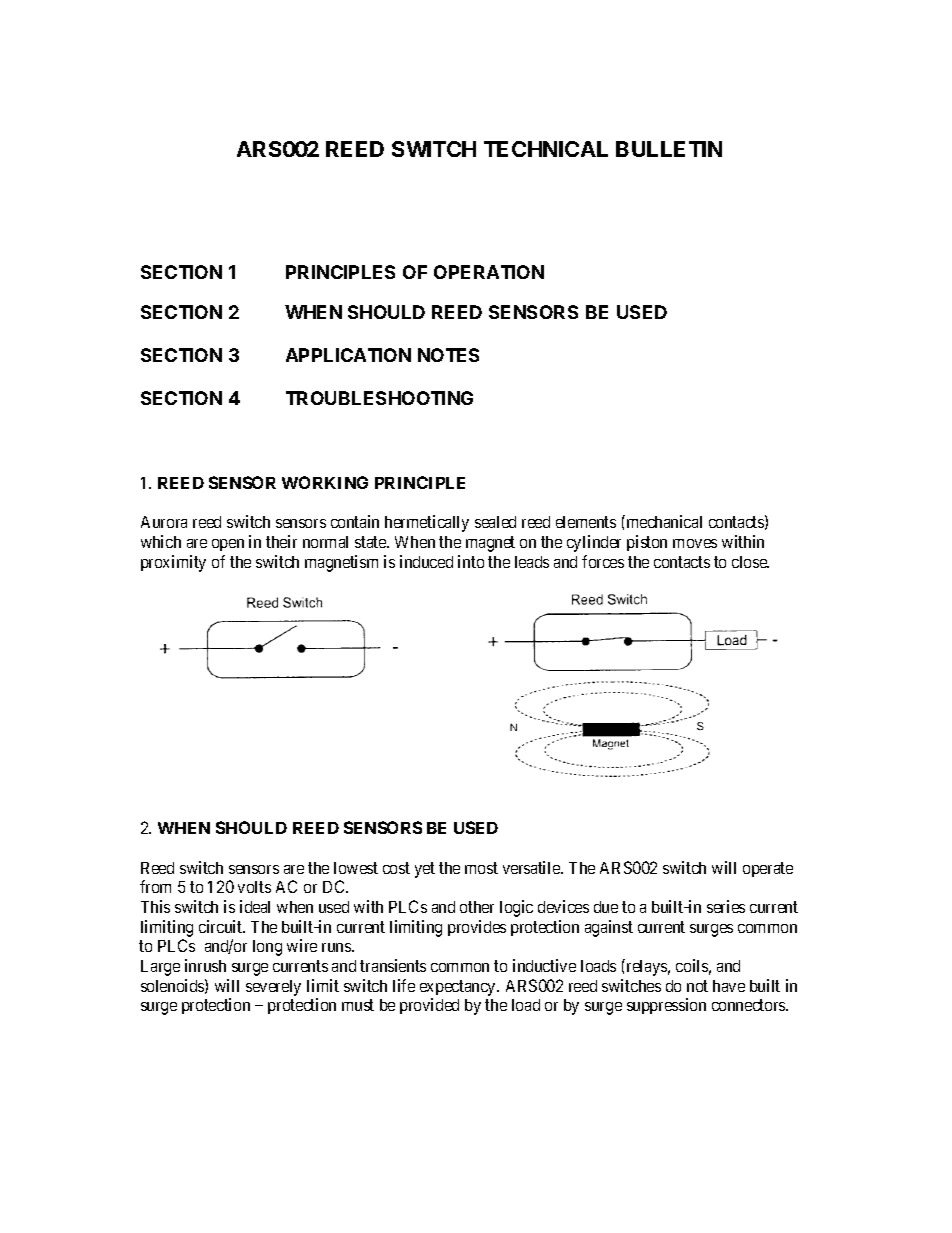 The height and width of the image is (1233, 952). I want to click on expectancy, so click(459, 988).
